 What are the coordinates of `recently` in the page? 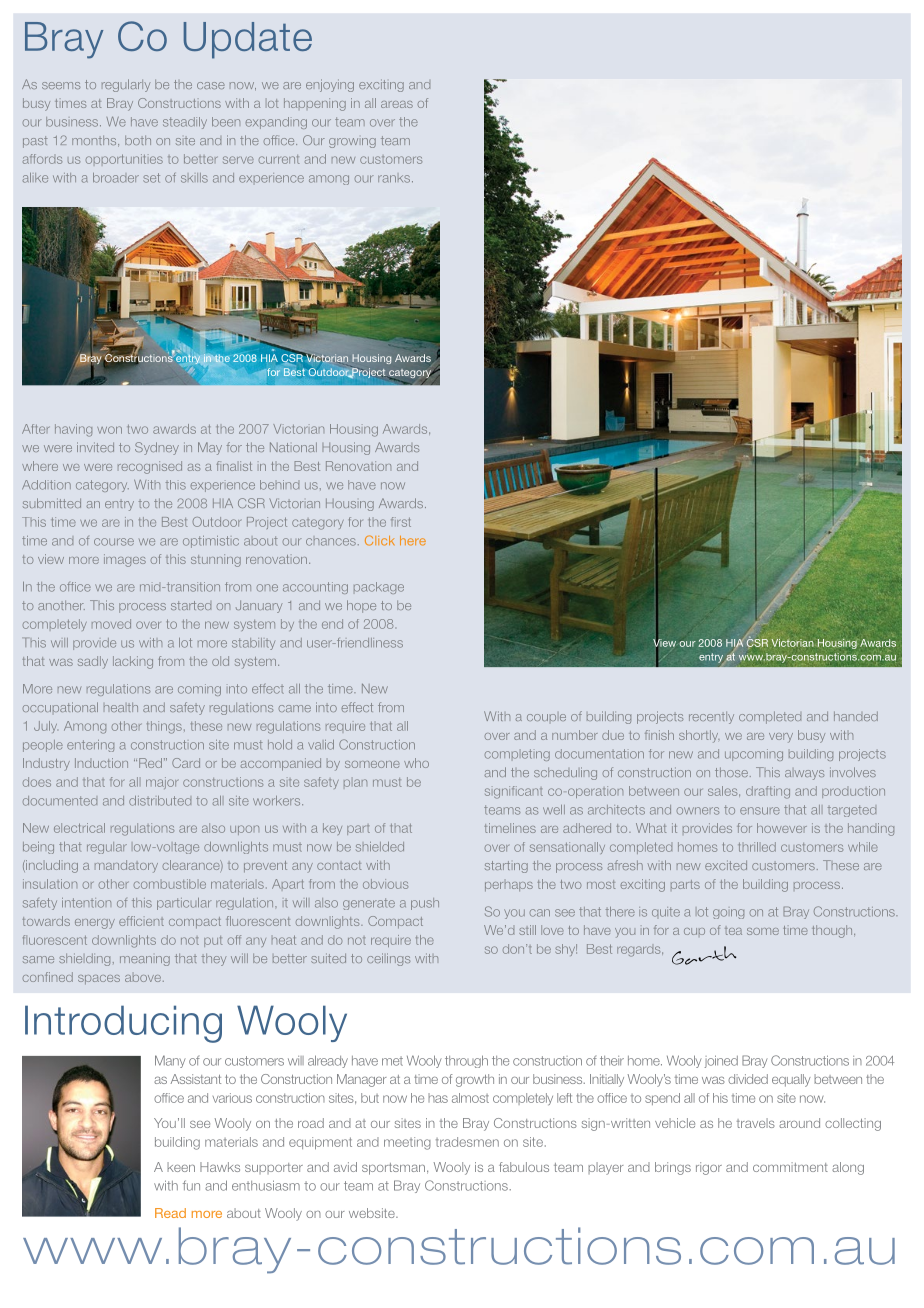 It's located at (711, 718).
